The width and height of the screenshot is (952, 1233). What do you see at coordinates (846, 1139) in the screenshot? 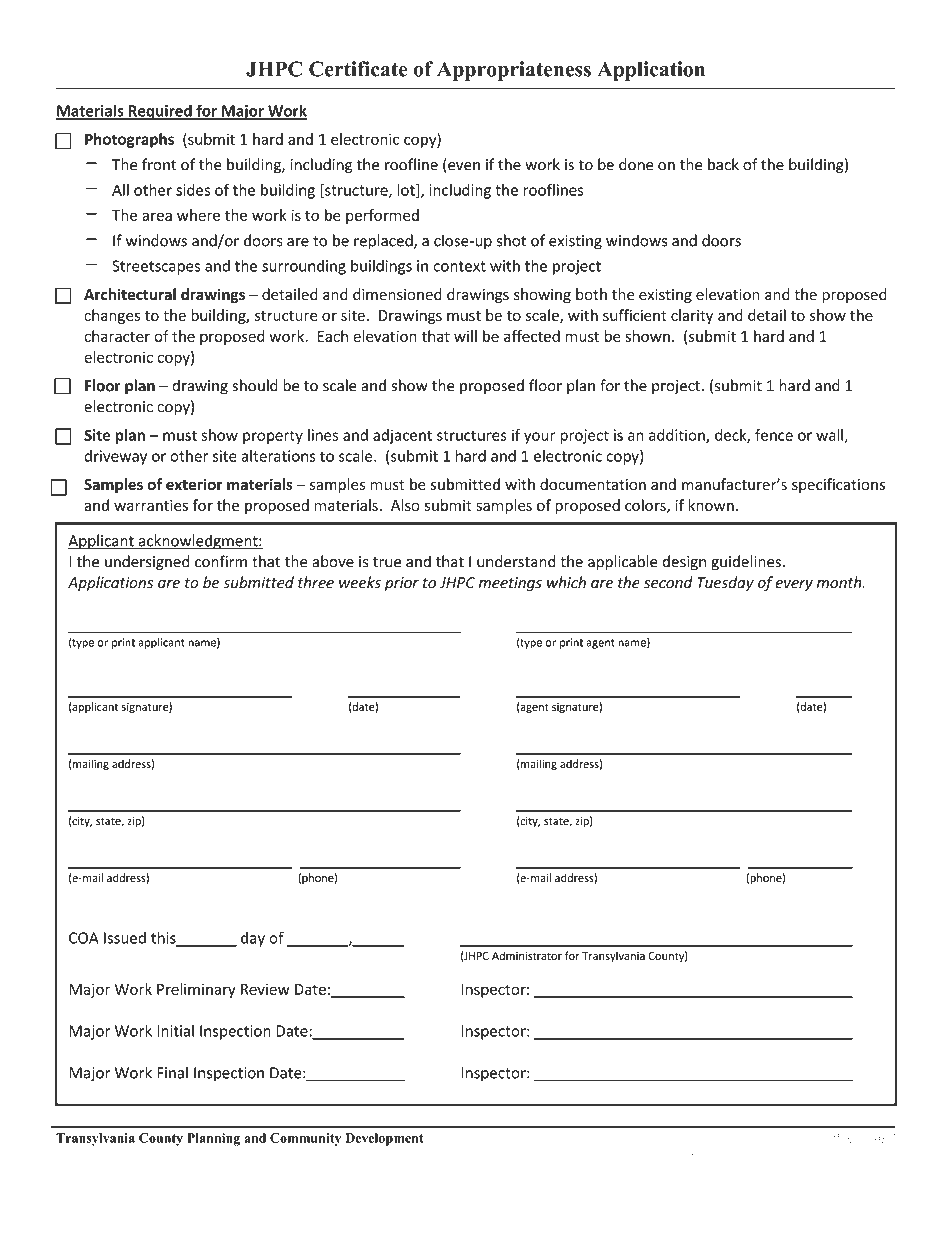
I see `Page` at bounding box center [846, 1139].
